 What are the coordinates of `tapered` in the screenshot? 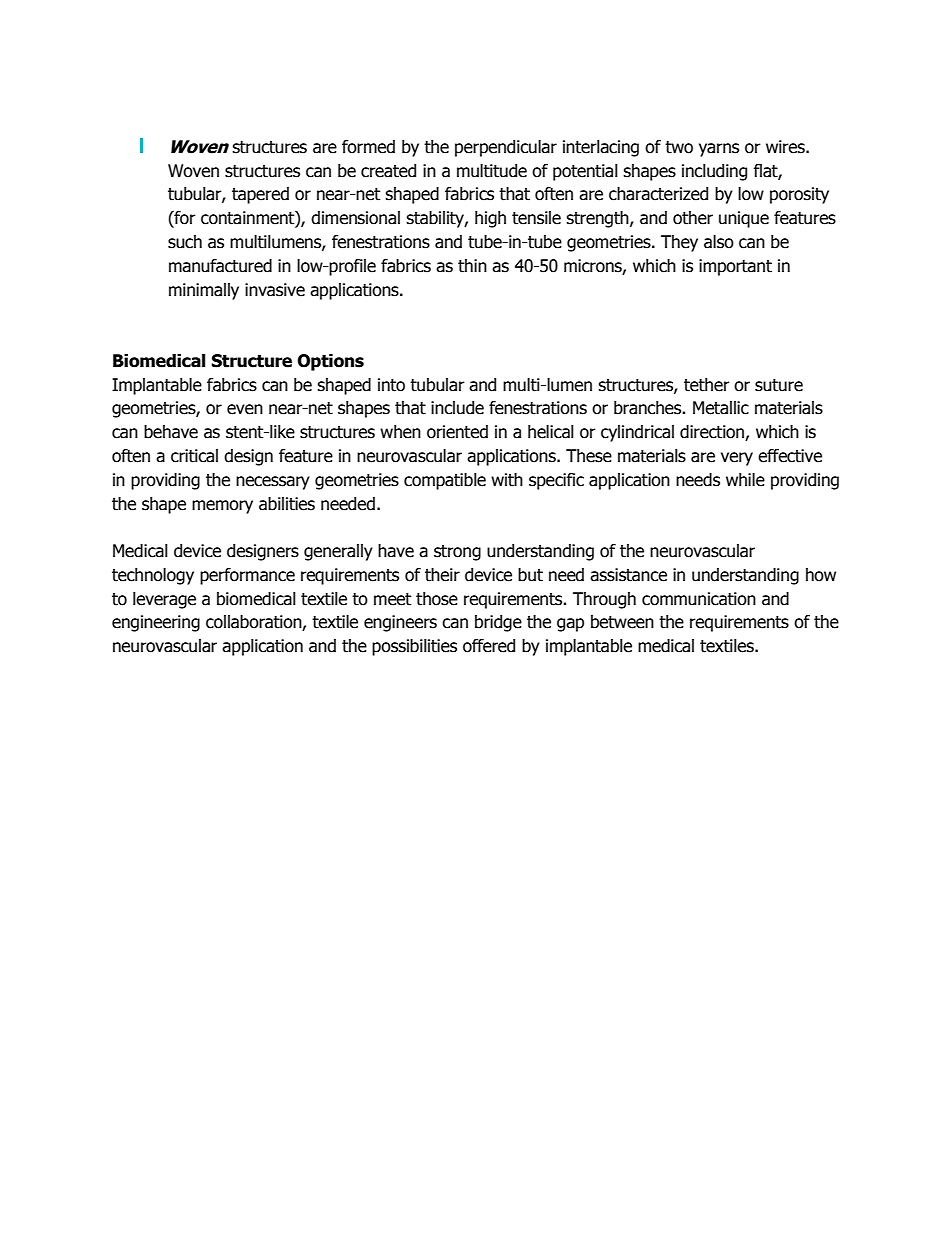 It's located at (260, 195).
